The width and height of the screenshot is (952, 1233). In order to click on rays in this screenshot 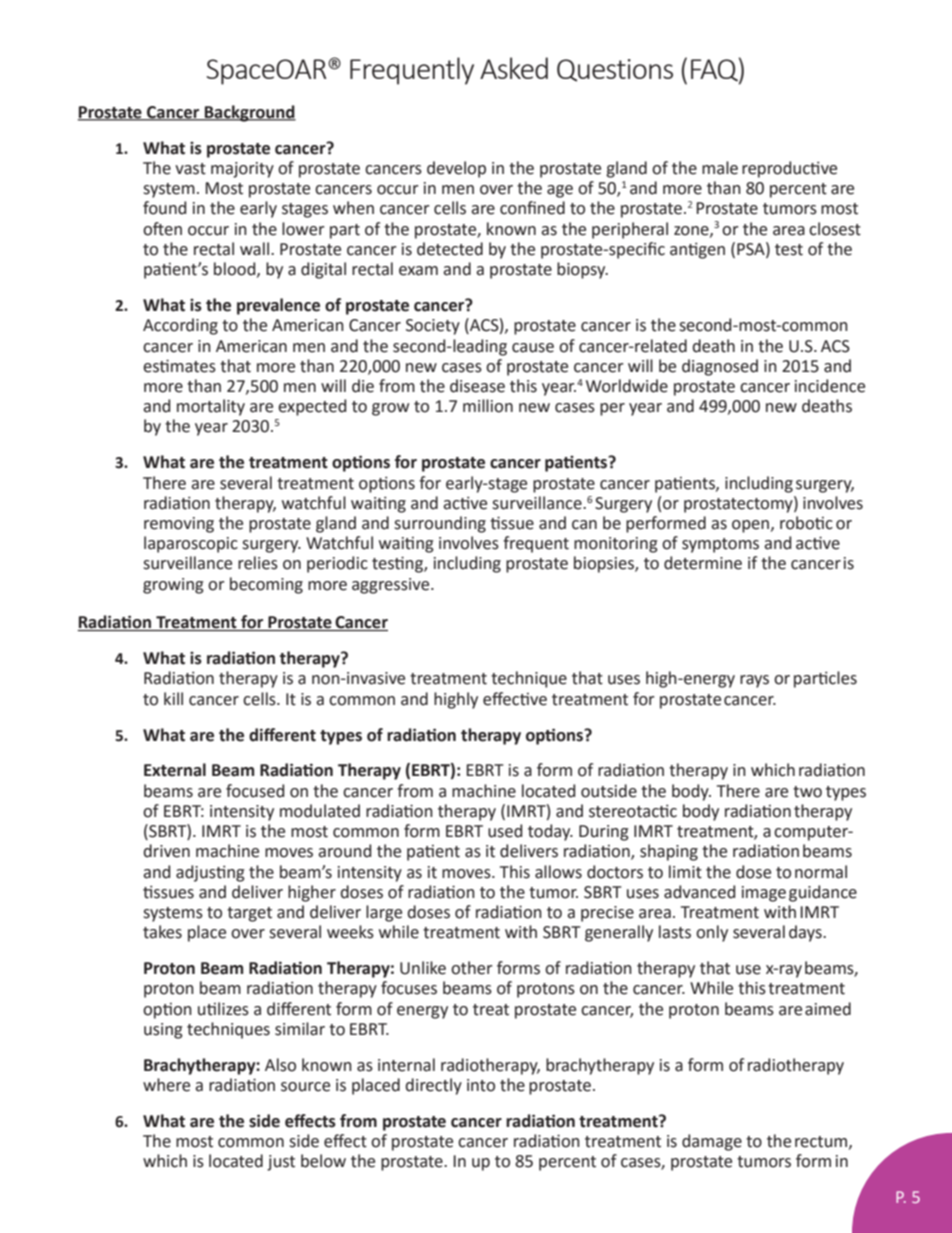, I will do `click(754, 681)`.
